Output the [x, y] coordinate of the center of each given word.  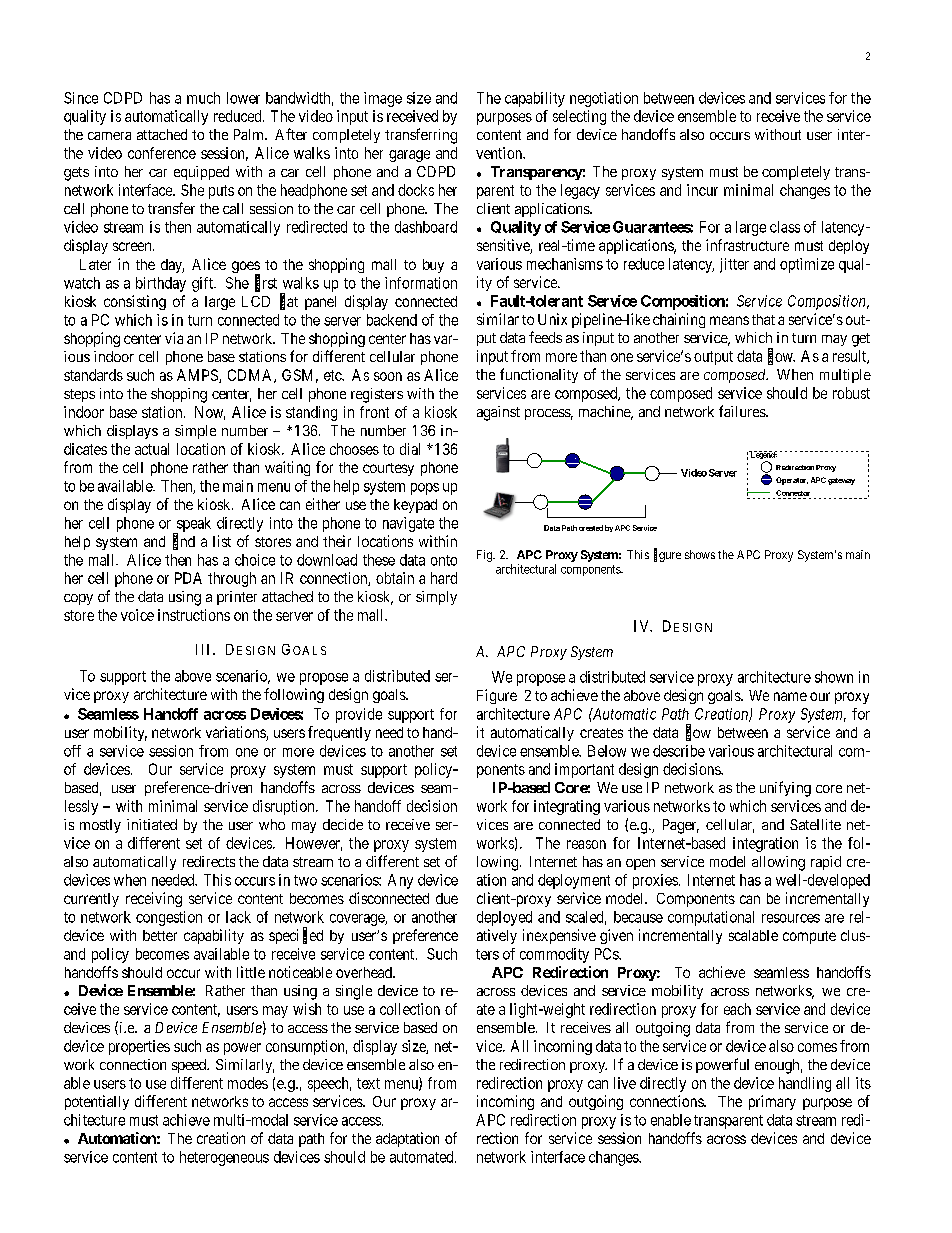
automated [423, 1157]
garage [409, 156]
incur [702, 190]
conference [162, 153]
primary [772, 1102]
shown [834, 677]
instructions [194, 615]
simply [436, 598]
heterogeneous [224, 1158]
